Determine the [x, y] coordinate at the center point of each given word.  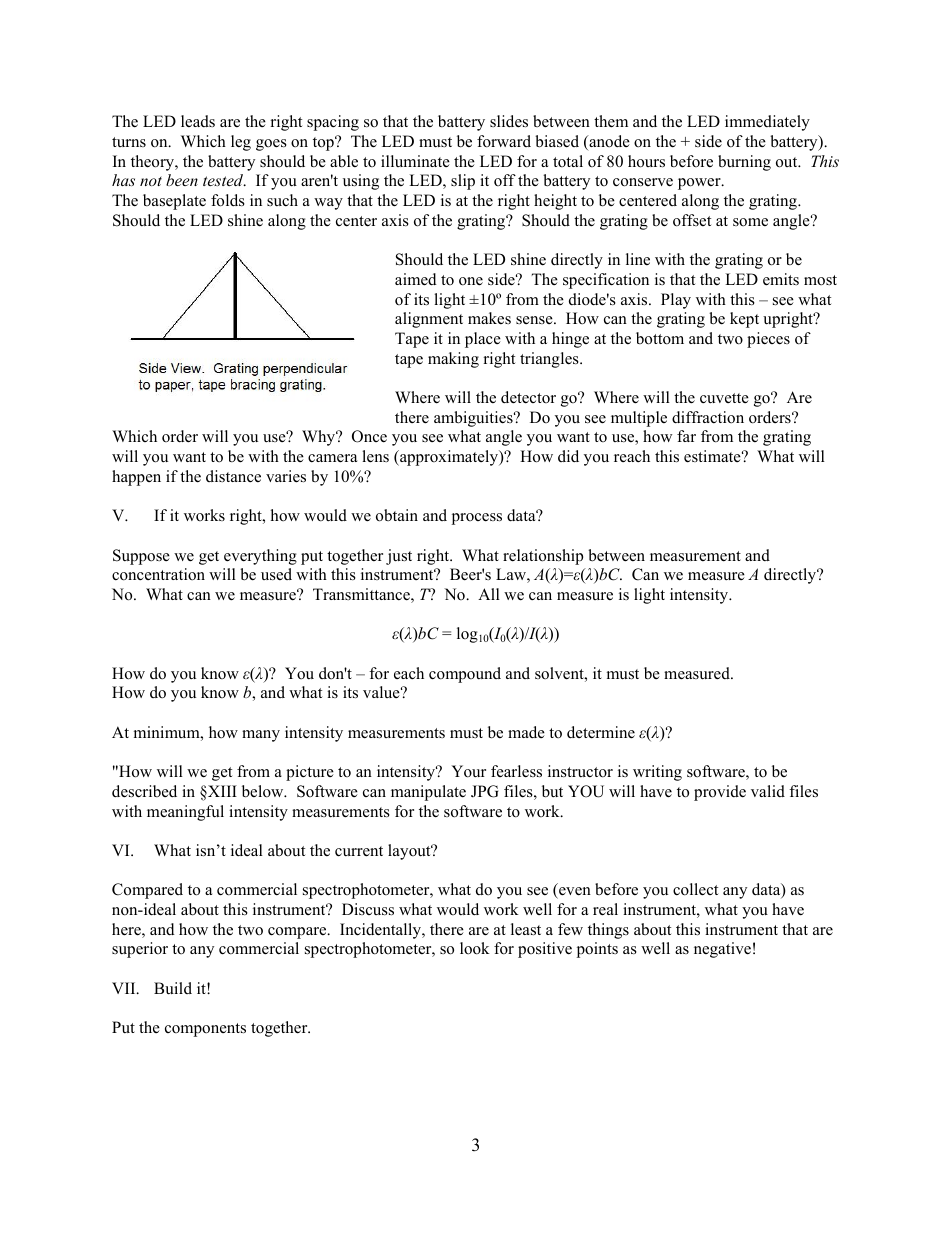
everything [260, 557]
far [686, 436]
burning [744, 163]
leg [241, 143]
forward [504, 141]
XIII [221, 791]
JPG [484, 791]
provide [720, 793]
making [453, 360]
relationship [543, 557]
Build [173, 988]
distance [233, 476]
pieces [768, 340]
